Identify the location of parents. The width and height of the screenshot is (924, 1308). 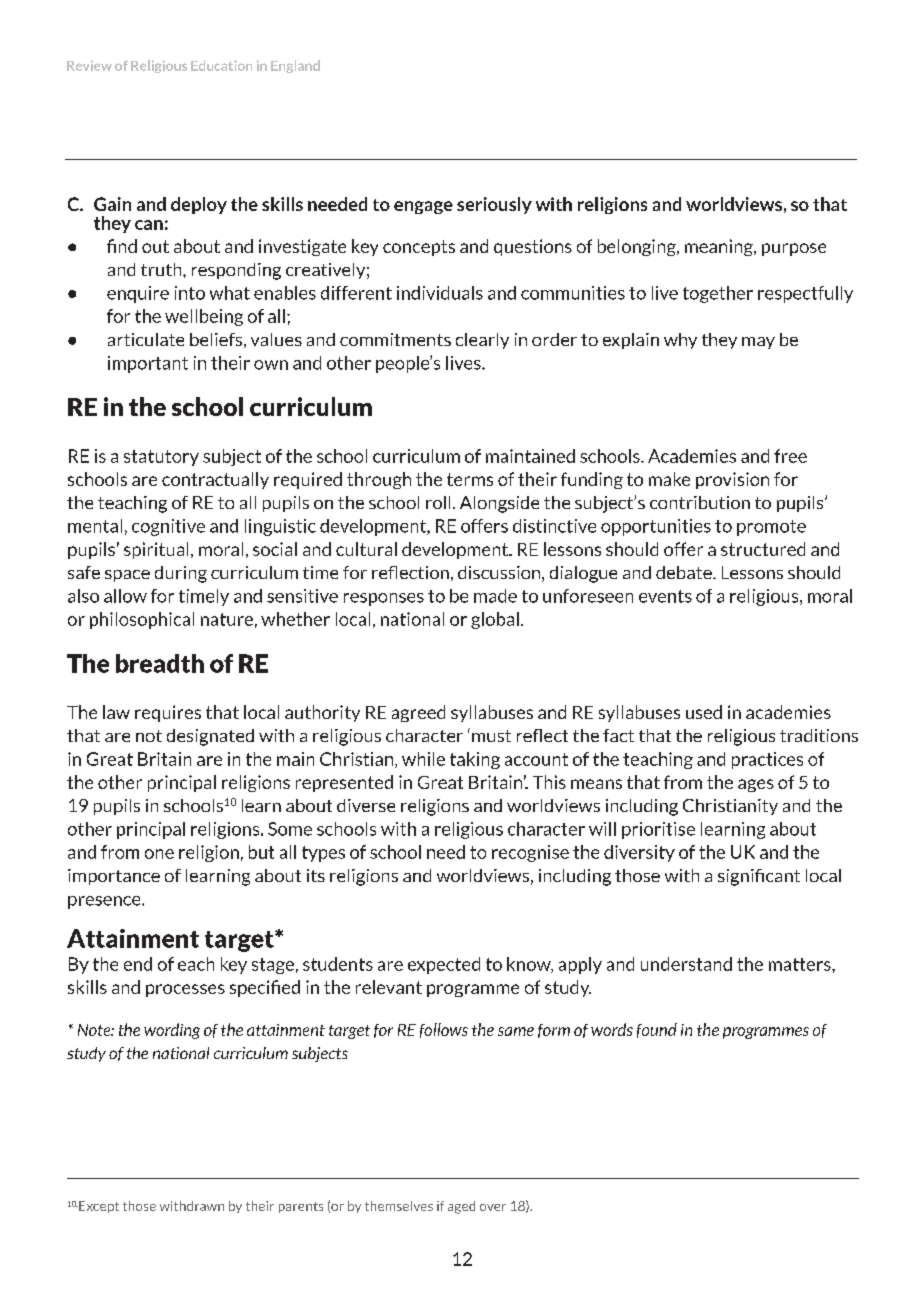
(301, 1207).
